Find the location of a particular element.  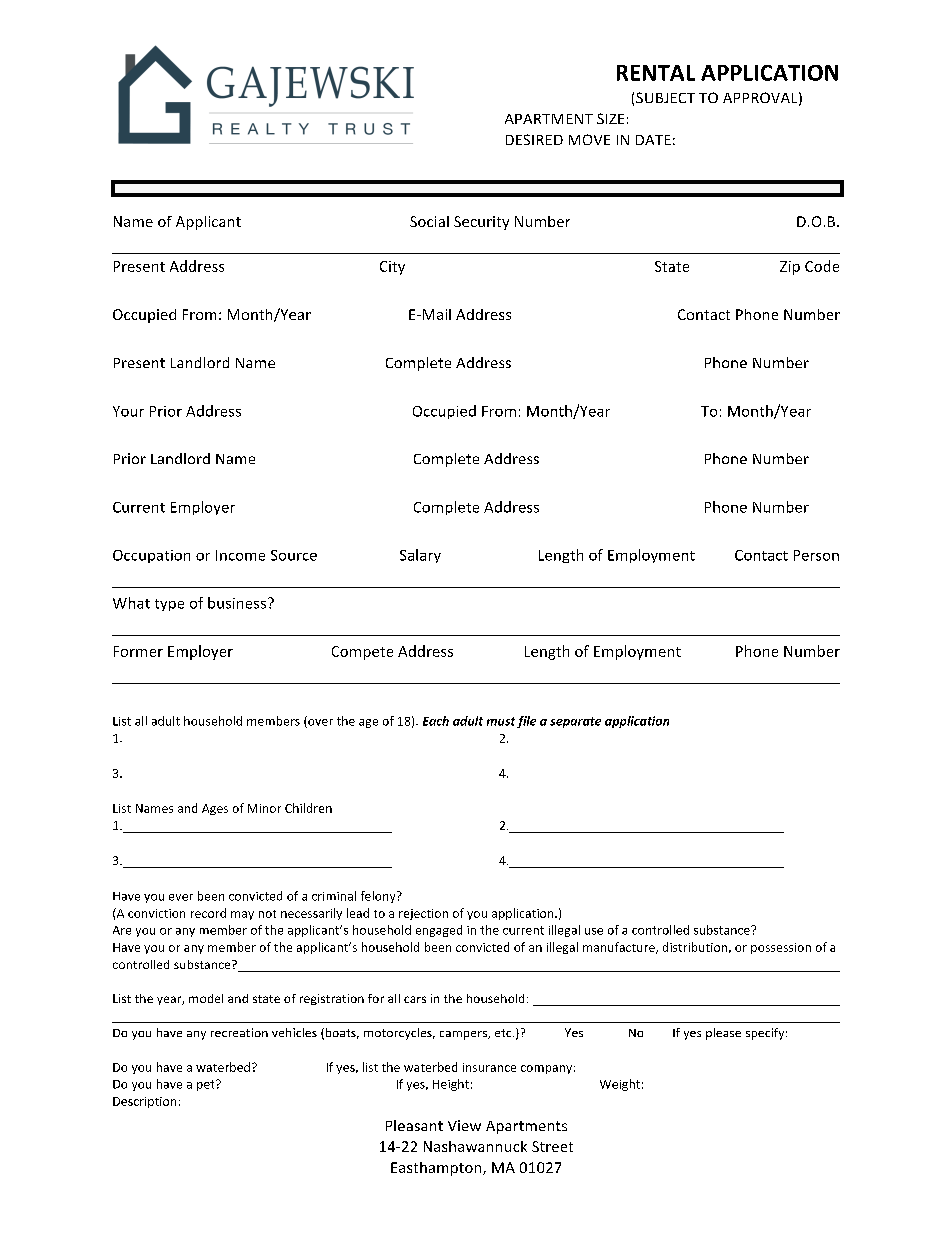

View is located at coordinates (464, 1125).
